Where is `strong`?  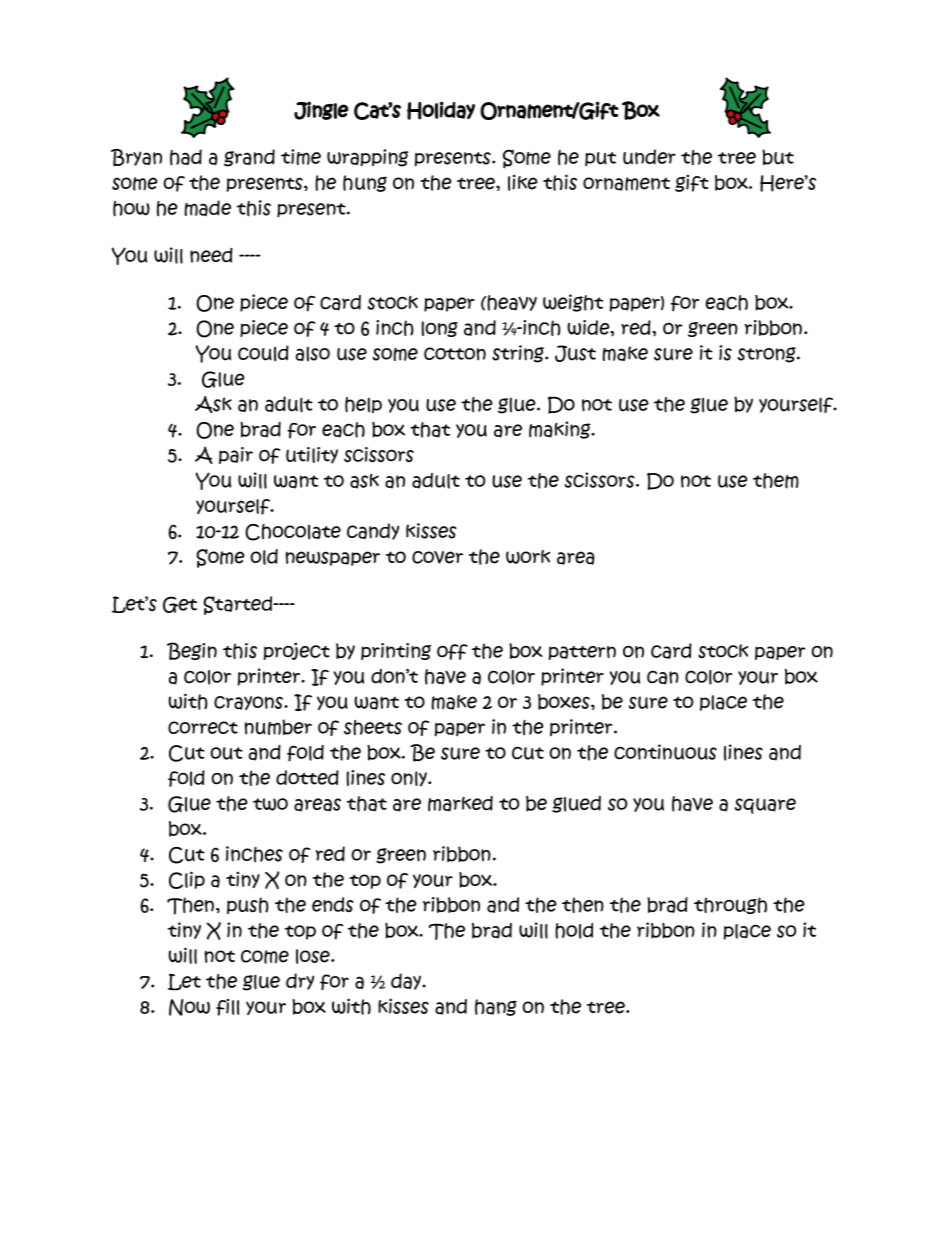 strong is located at coordinates (768, 355).
